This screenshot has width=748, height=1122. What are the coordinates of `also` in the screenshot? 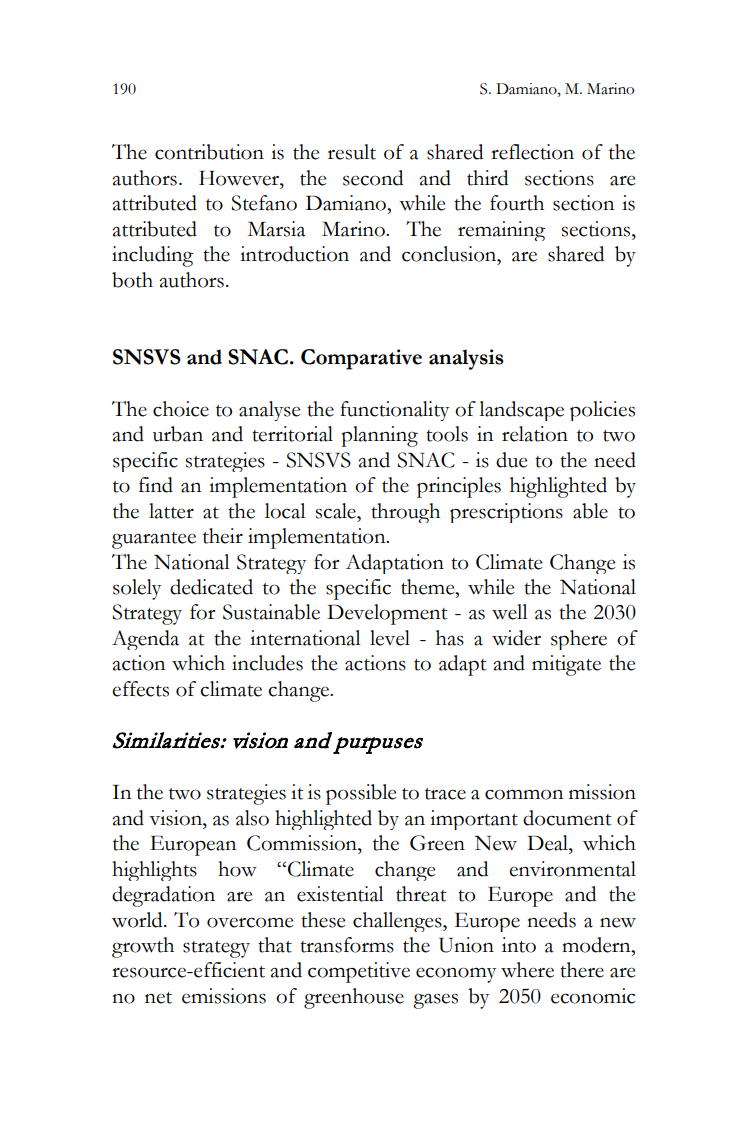 It's located at (252, 818).
